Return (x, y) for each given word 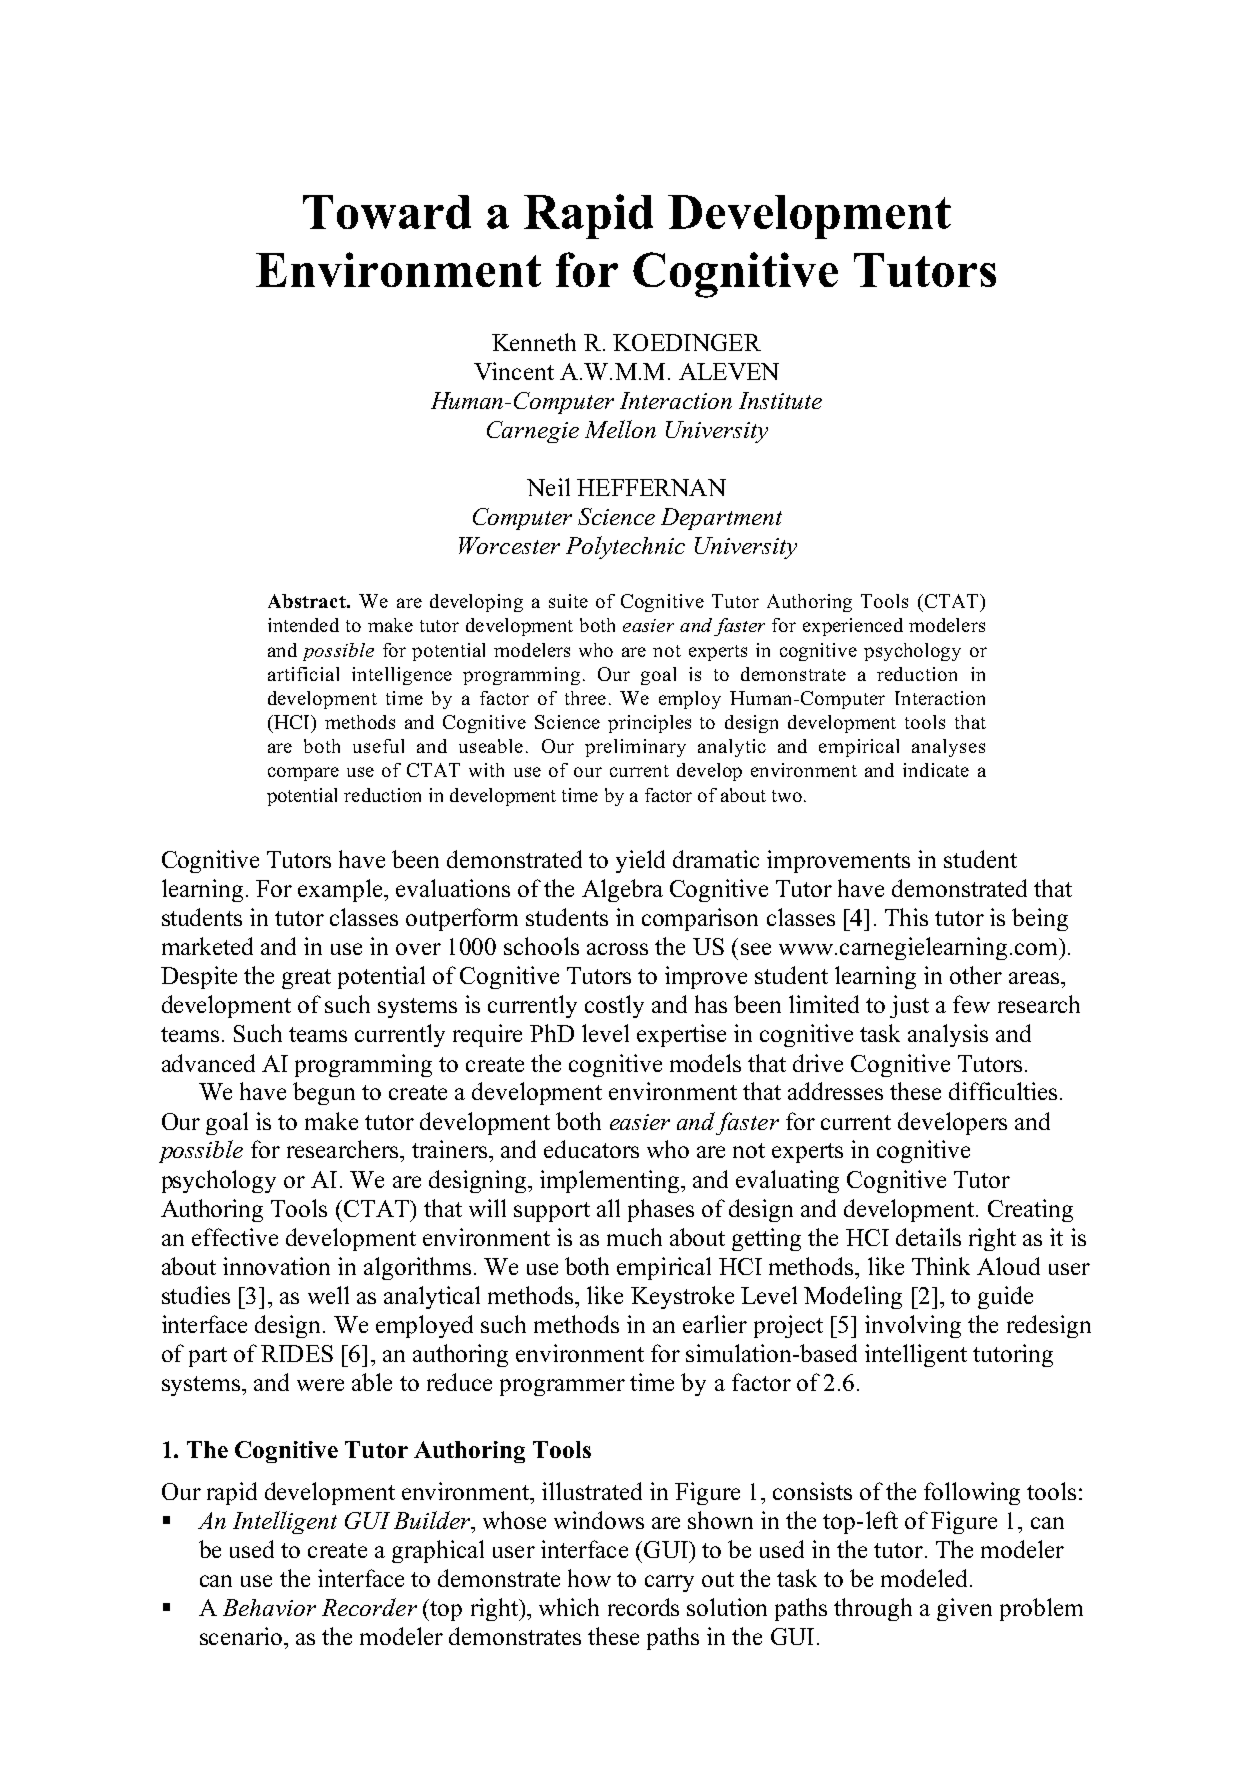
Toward (387, 212)
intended (303, 625)
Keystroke (682, 1297)
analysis (948, 1035)
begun (324, 1093)
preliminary (635, 748)
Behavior (269, 1607)
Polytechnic (625, 547)
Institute (780, 400)
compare (303, 774)
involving (913, 1326)
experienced (853, 627)
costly (614, 1006)
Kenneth (534, 342)
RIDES (297, 1353)
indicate (936, 770)
